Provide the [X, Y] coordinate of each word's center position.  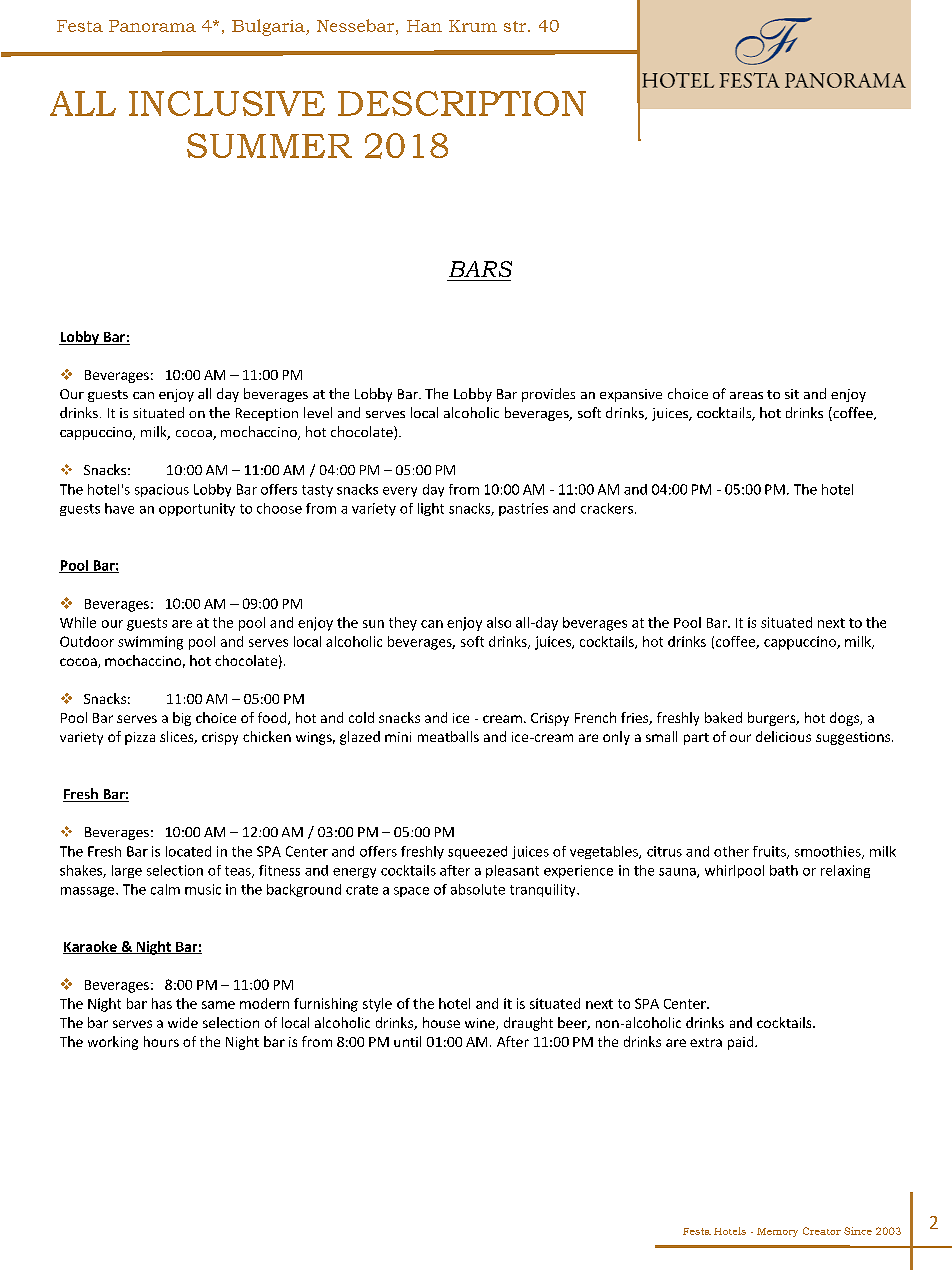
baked [723, 717]
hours [161, 1041]
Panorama [152, 26]
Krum [473, 26]
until [407, 1041]
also [499, 622]
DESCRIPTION [462, 103]
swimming [150, 643]
